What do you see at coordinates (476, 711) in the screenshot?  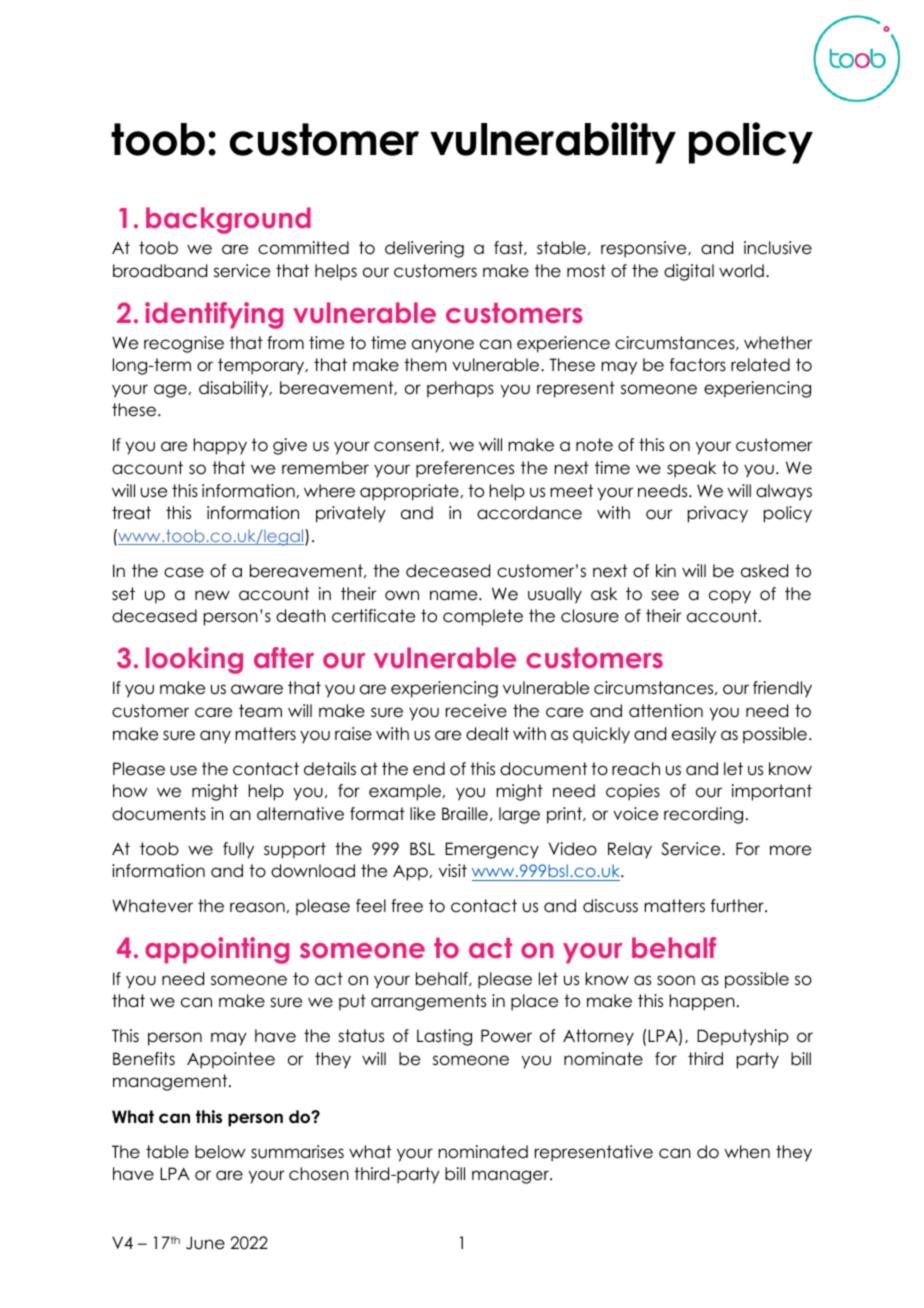 I see `receive` at bounding box center [476, 711].
